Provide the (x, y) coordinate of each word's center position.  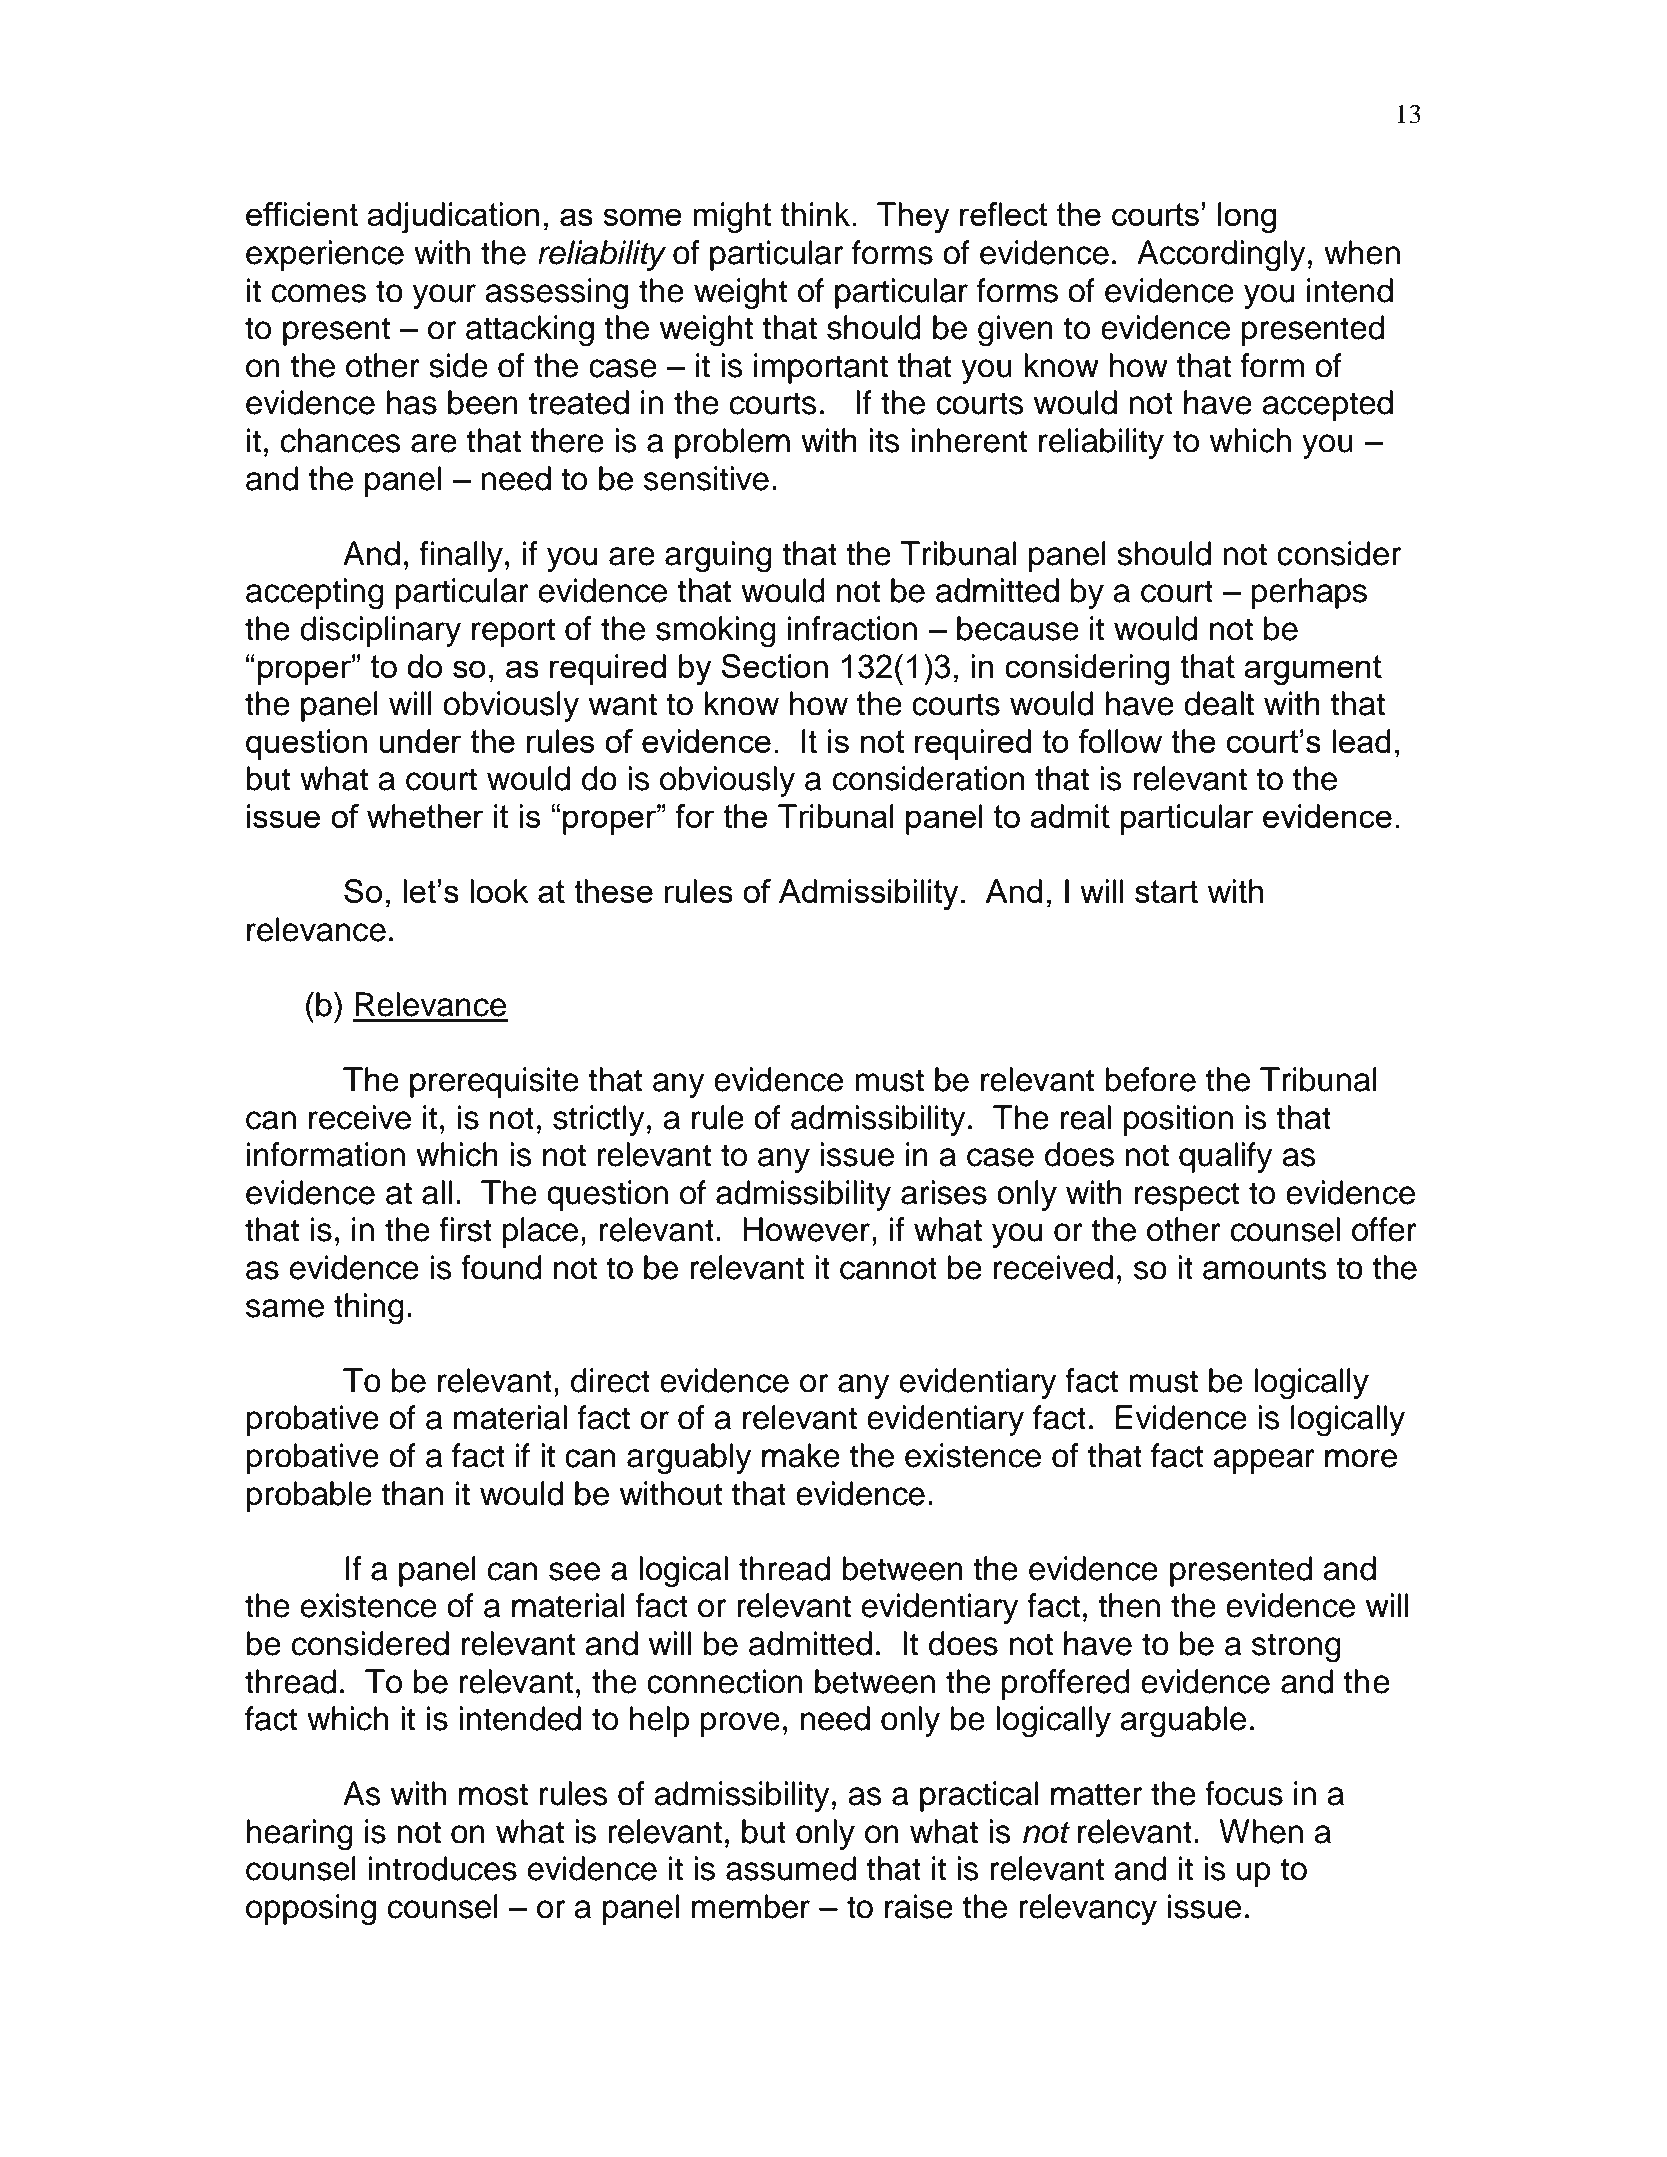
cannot (888, 1268)
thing (369, 1309)
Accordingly (1221, 256)
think (815, 214)
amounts (1265, 1268)
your (444, 296)
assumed (791, 1868)
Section (774, 666)
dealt (1219, 703)
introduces (443, 1868)
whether (425, 816)
